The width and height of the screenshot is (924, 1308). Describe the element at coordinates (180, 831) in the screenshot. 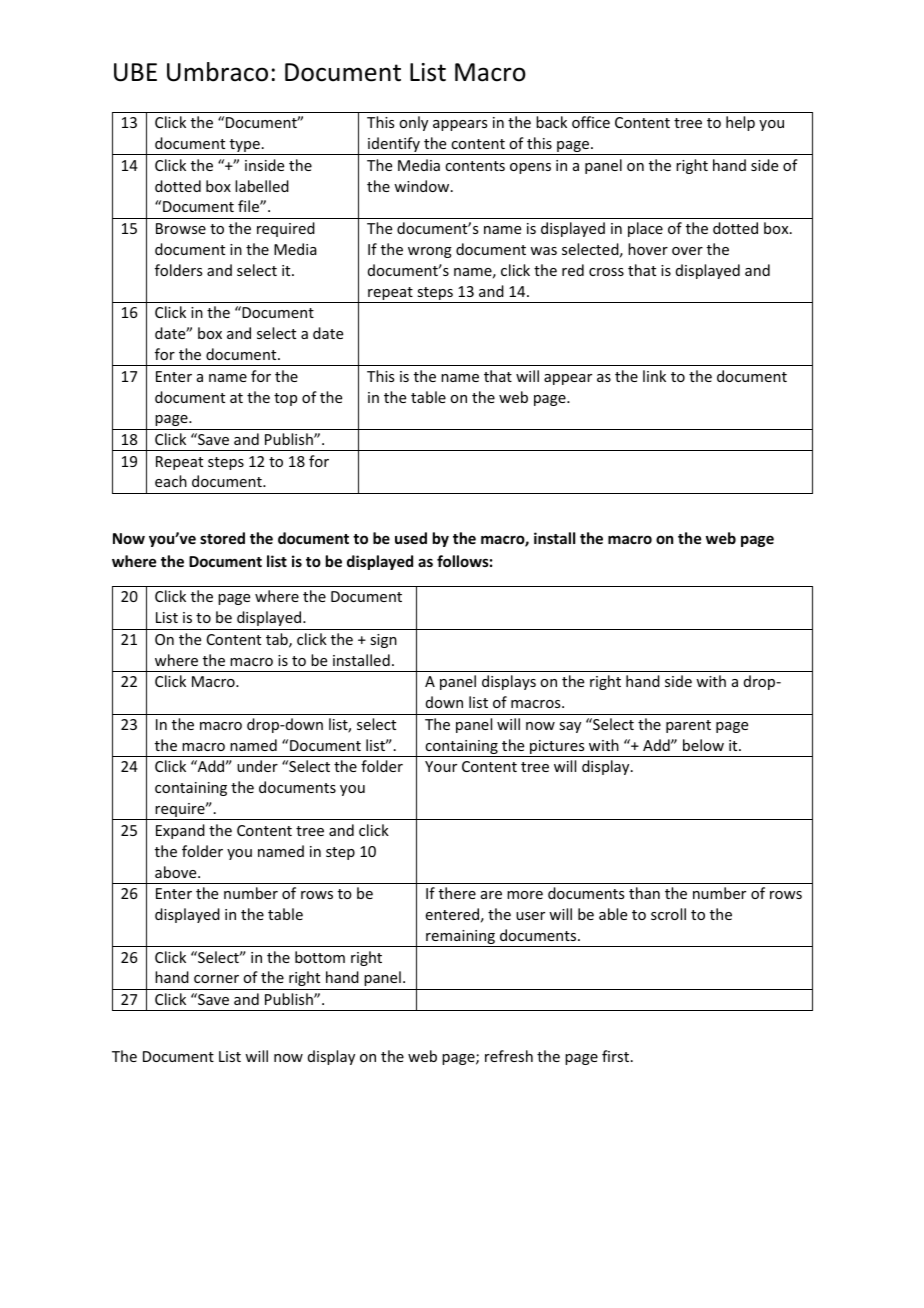

I see `Expand` at that location.
